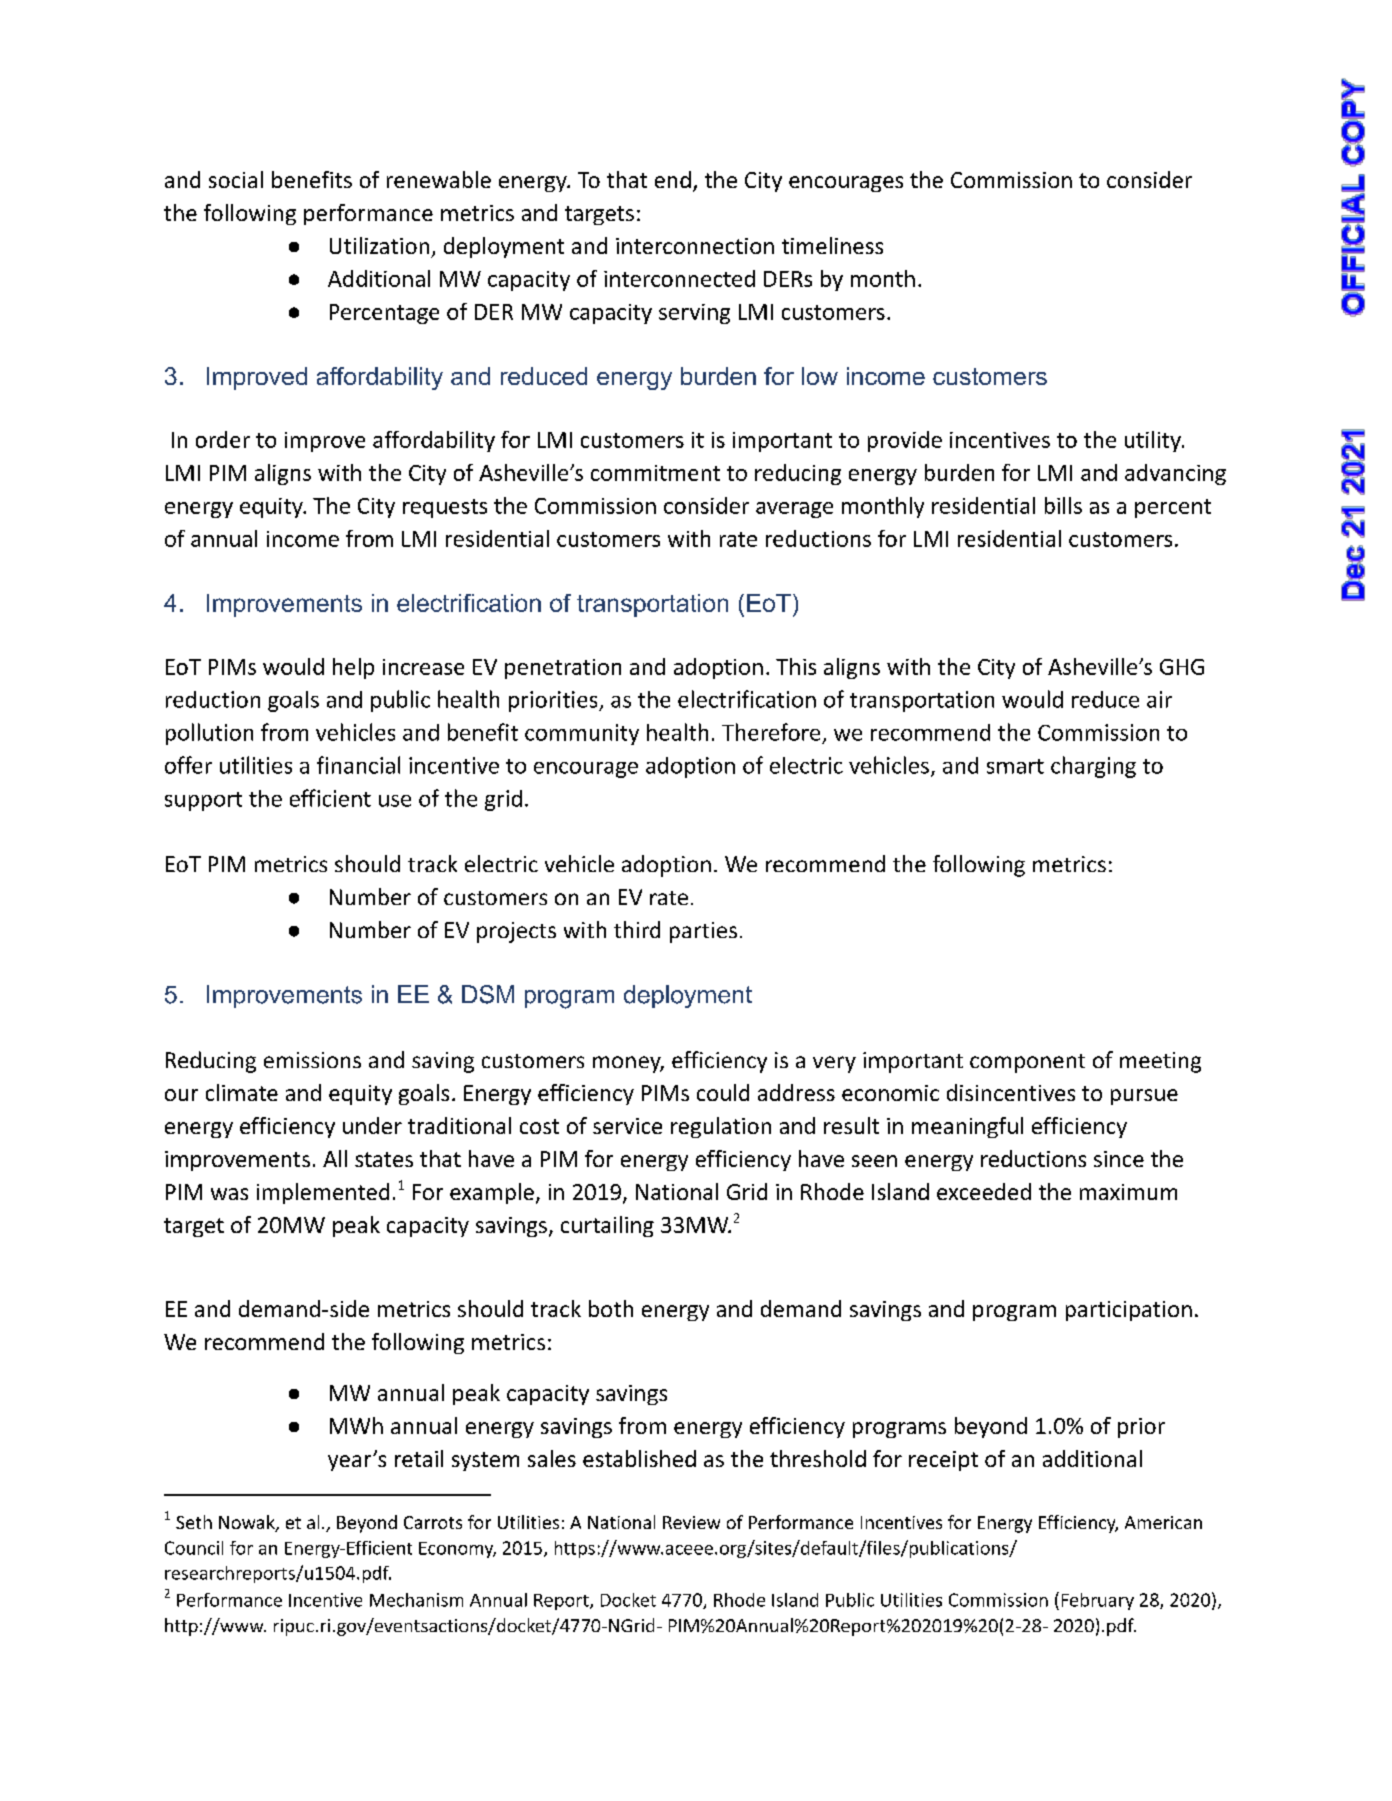 The height and width of the screenshot is (1801, 1392). What do you see at coordinates (1093, 767) in the screenshot?
I see `charging` at bounding box center [1093, 767].
